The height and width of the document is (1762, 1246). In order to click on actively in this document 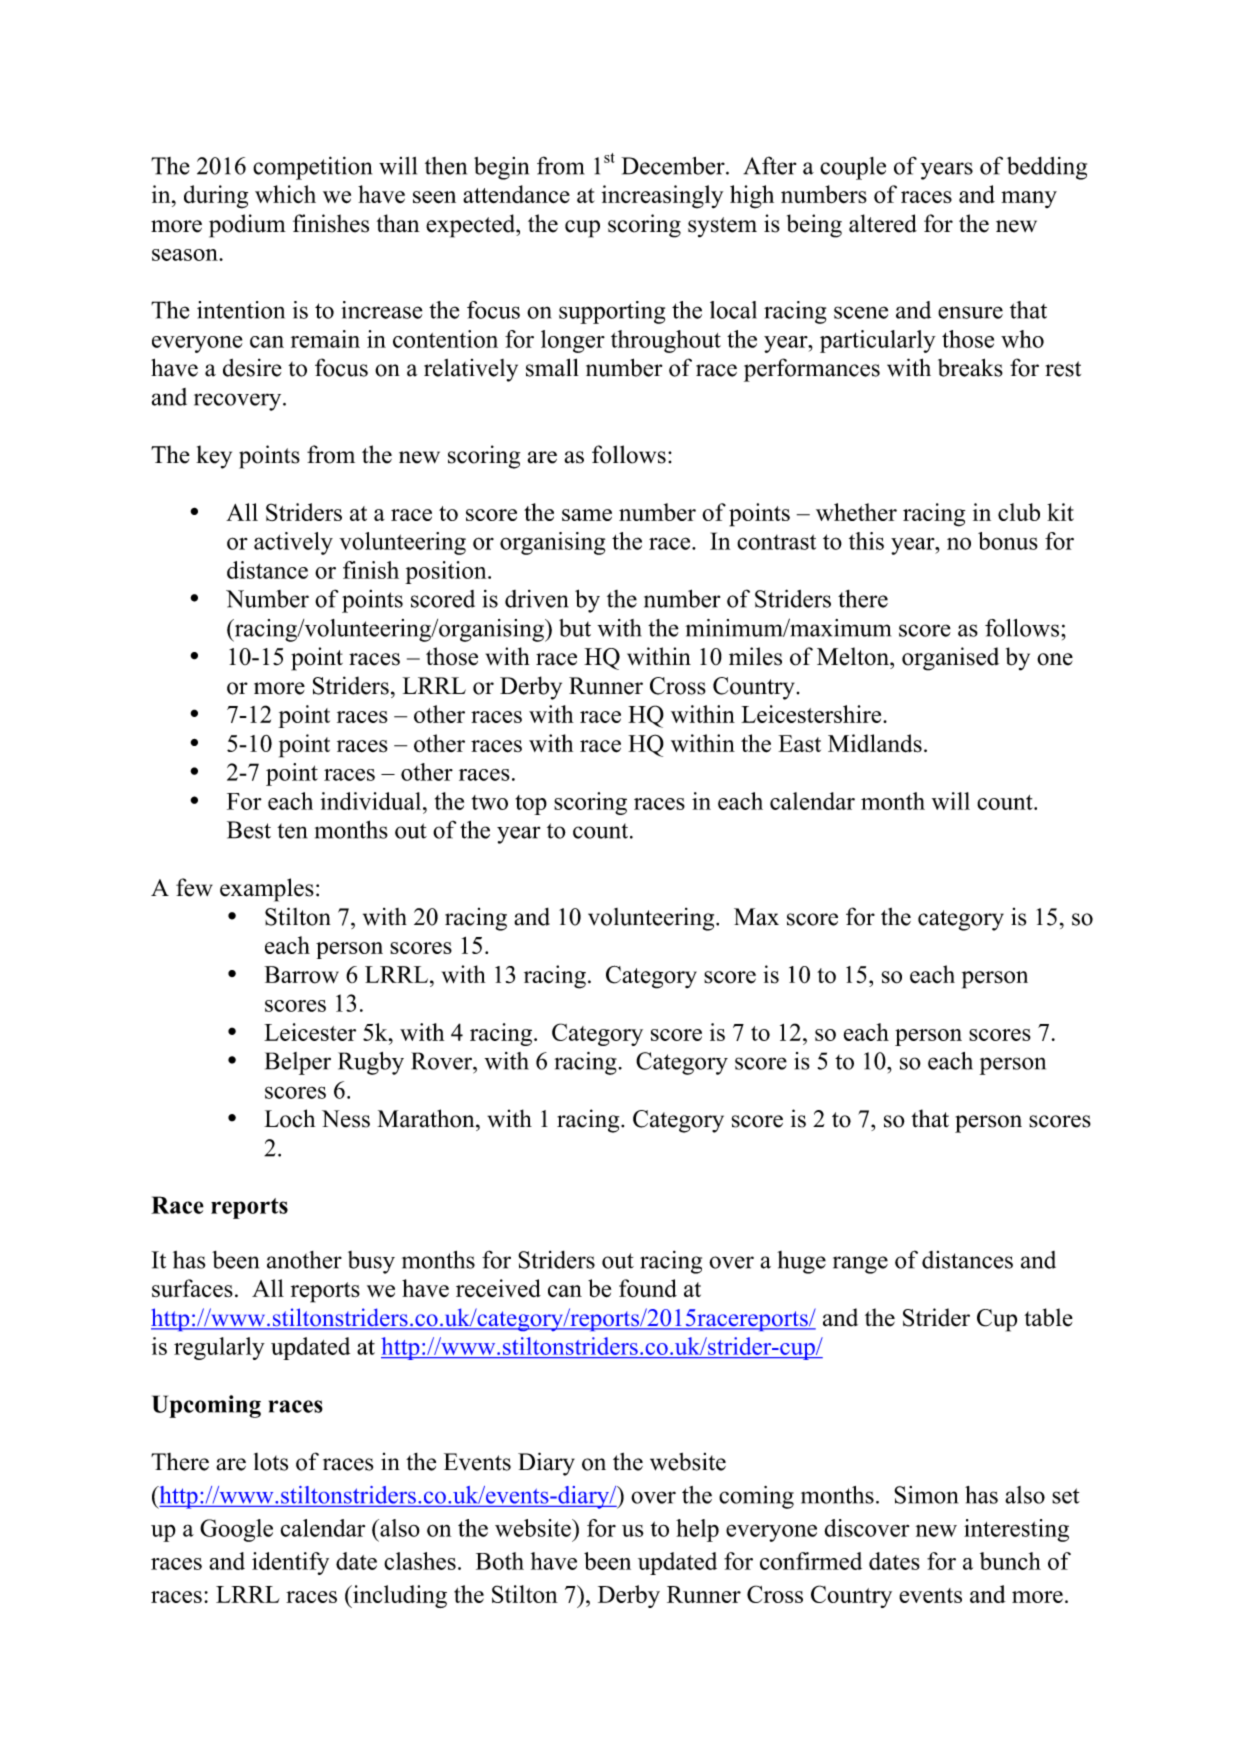, I will do `click(293, 543)`.
